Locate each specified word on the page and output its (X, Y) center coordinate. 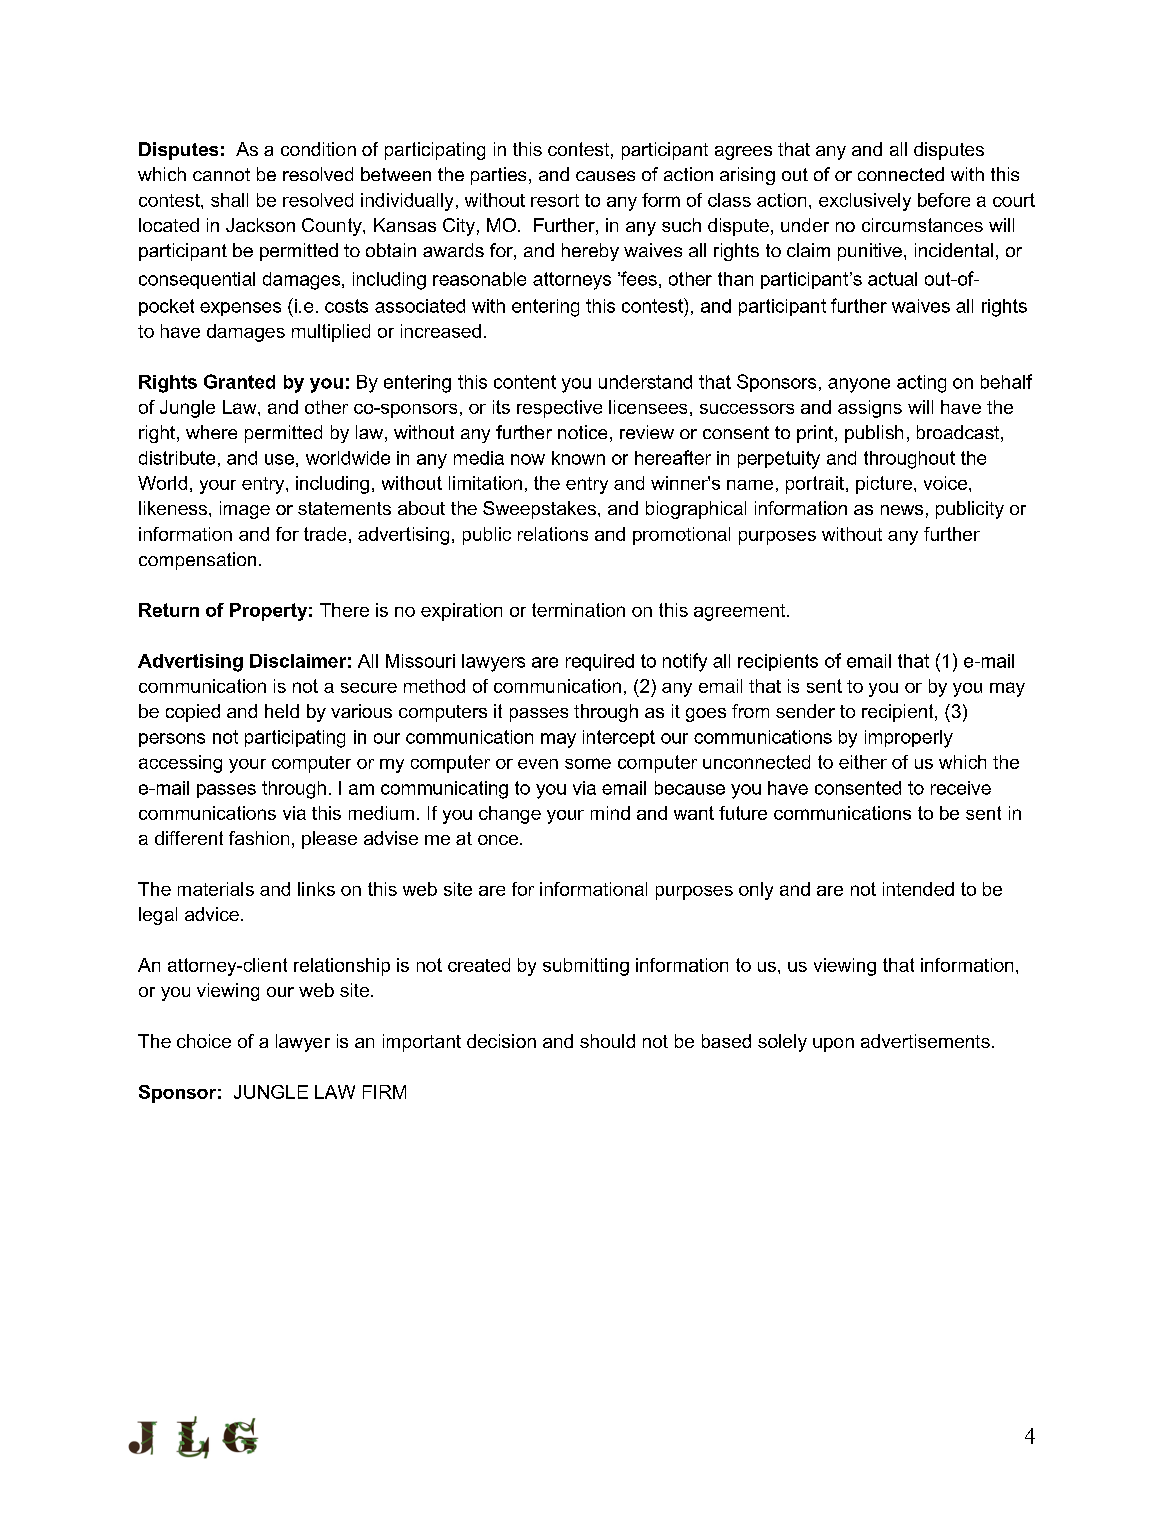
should (607, 1041)
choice (204, 1041)
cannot (221, 174)
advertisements (925, 1041)
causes (605, 176)
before (944, 200)
